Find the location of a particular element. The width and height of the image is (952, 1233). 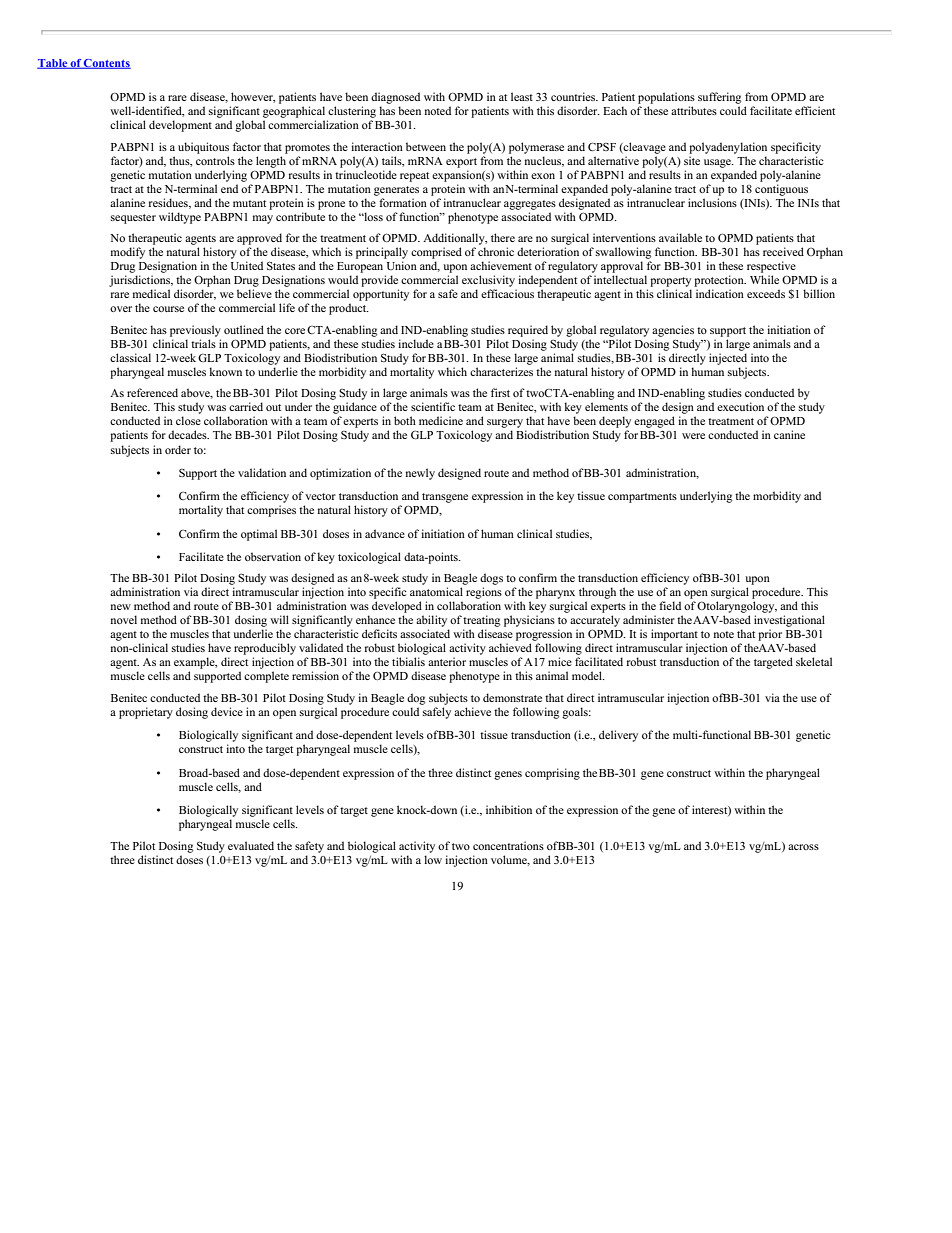

least is located at coordinates (522, 96).
